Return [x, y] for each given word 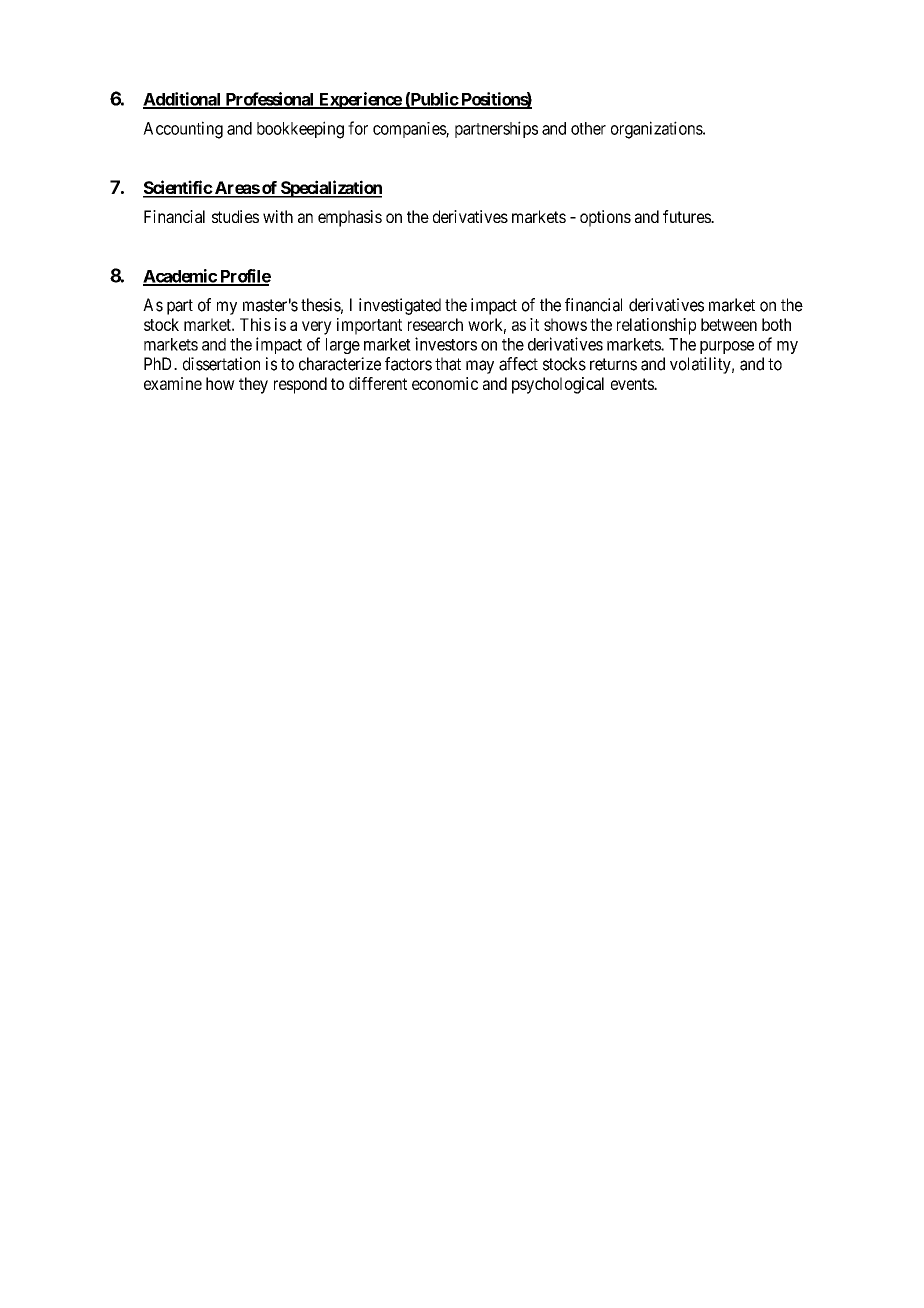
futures [687, 216]
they [253, 385]
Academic [180, 277]
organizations [657, 130]
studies [235, 216]
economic [445, 383]
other [588, 128]
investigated [400, 306]
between [729, 324]
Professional [269, 100]
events [633, 384]
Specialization [330, 189]
